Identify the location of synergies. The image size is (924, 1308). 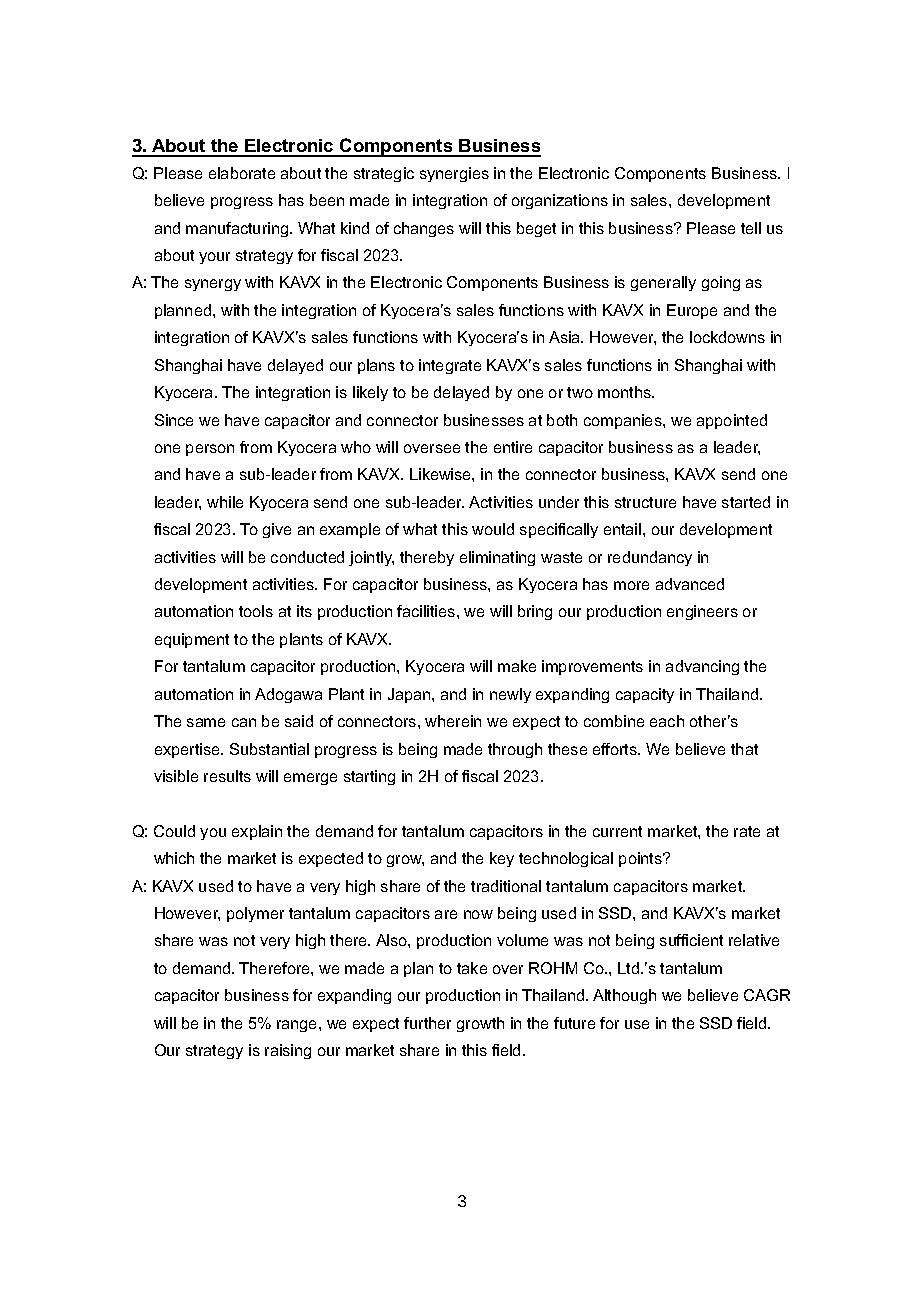
(454, 174).
